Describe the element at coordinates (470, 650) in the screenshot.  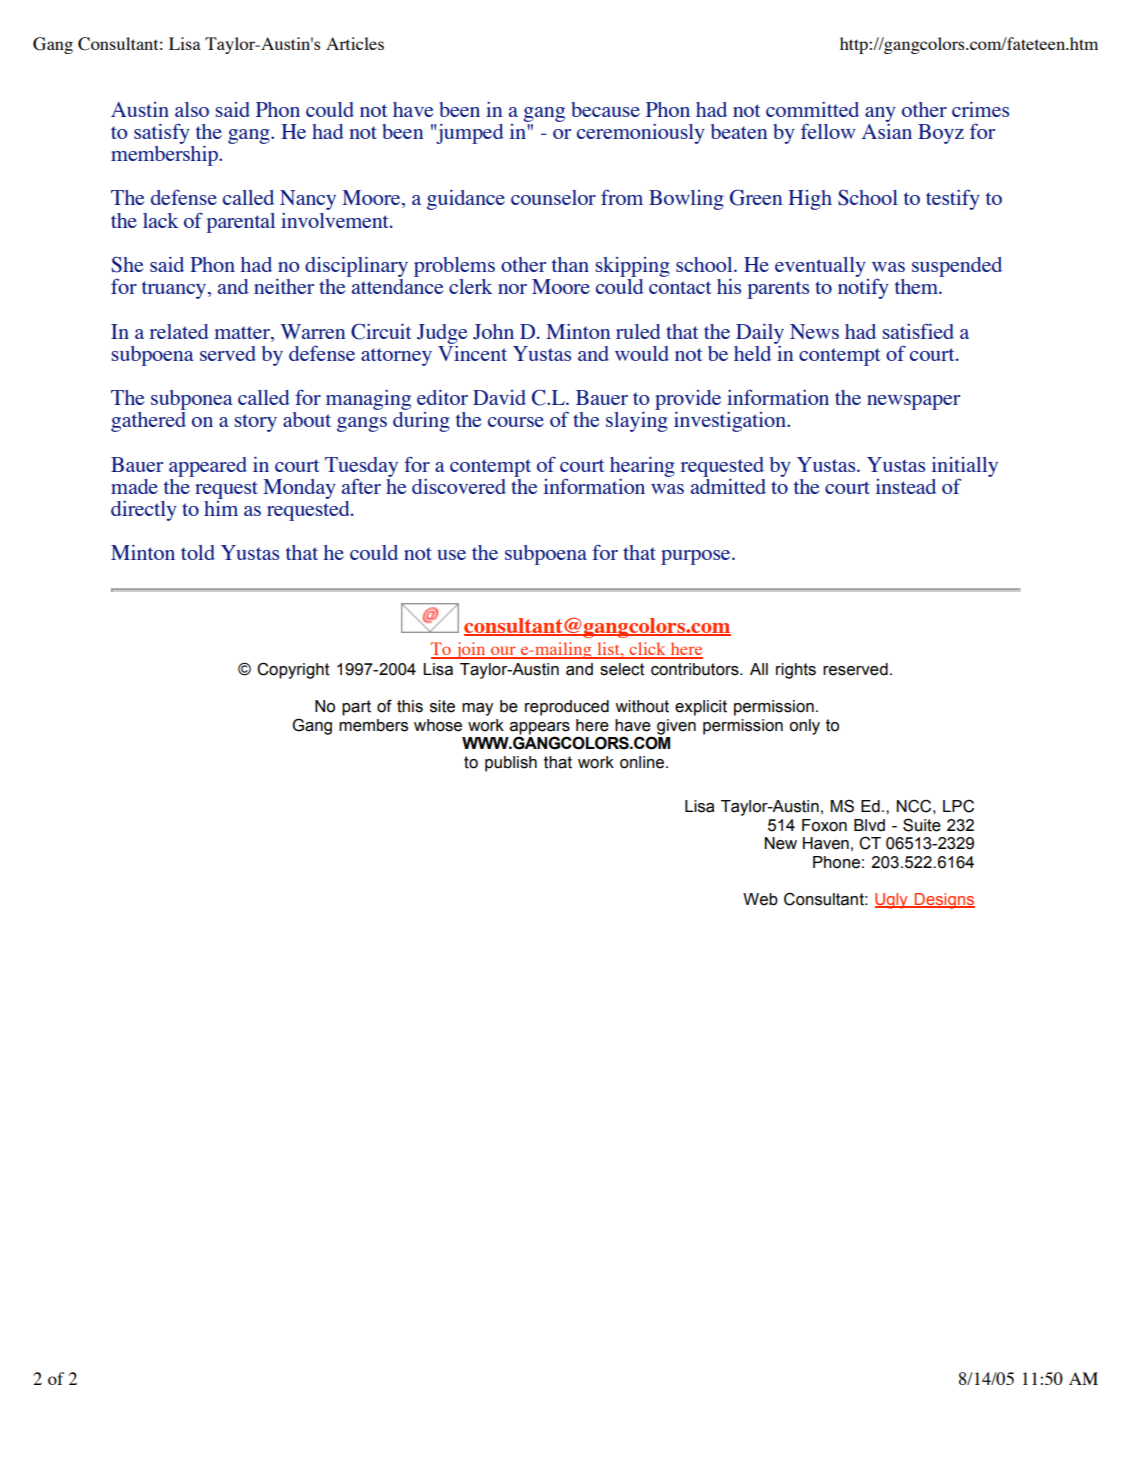
I see `join` at that location.
